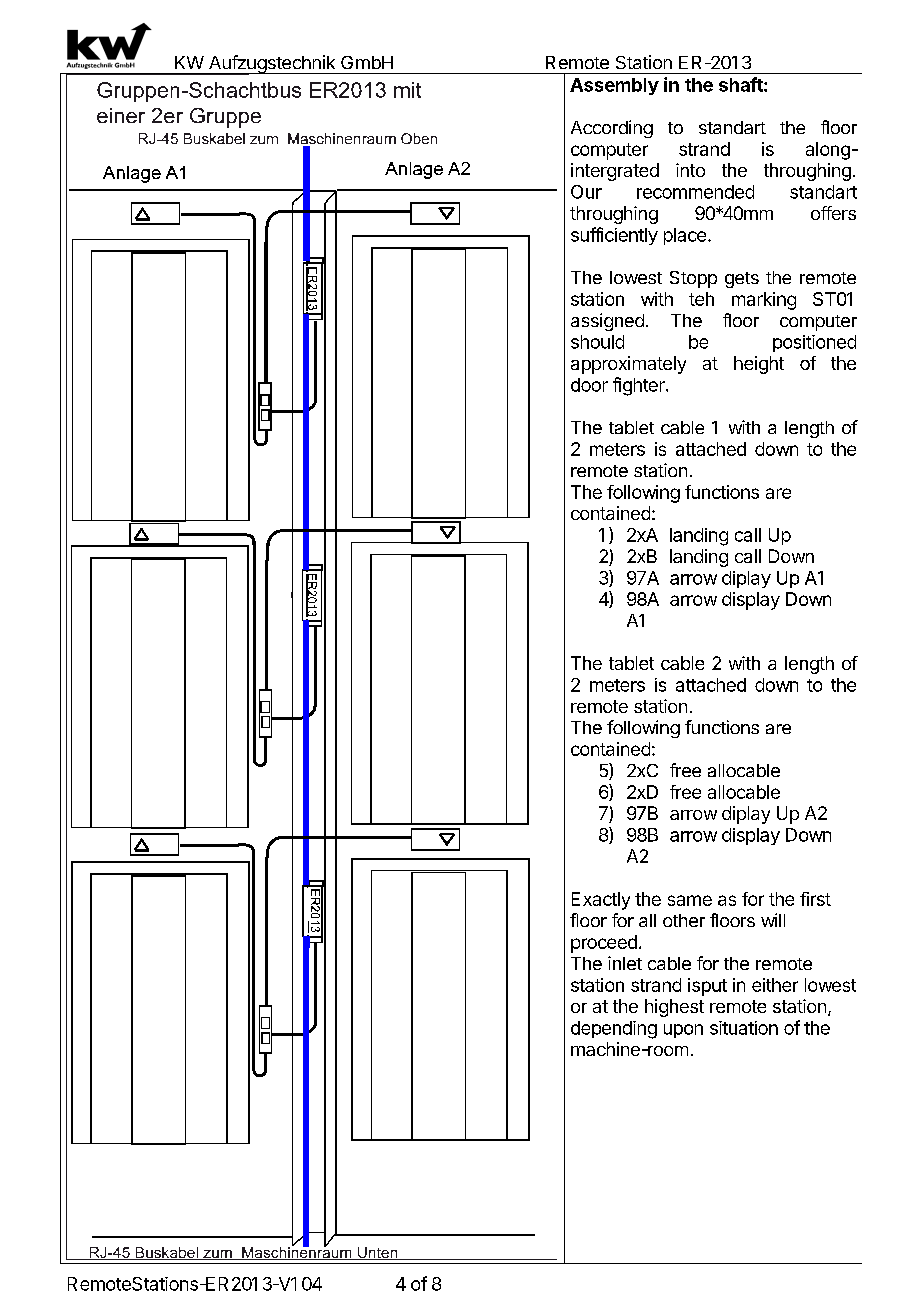  I want to click on first, so click(815, 899).
